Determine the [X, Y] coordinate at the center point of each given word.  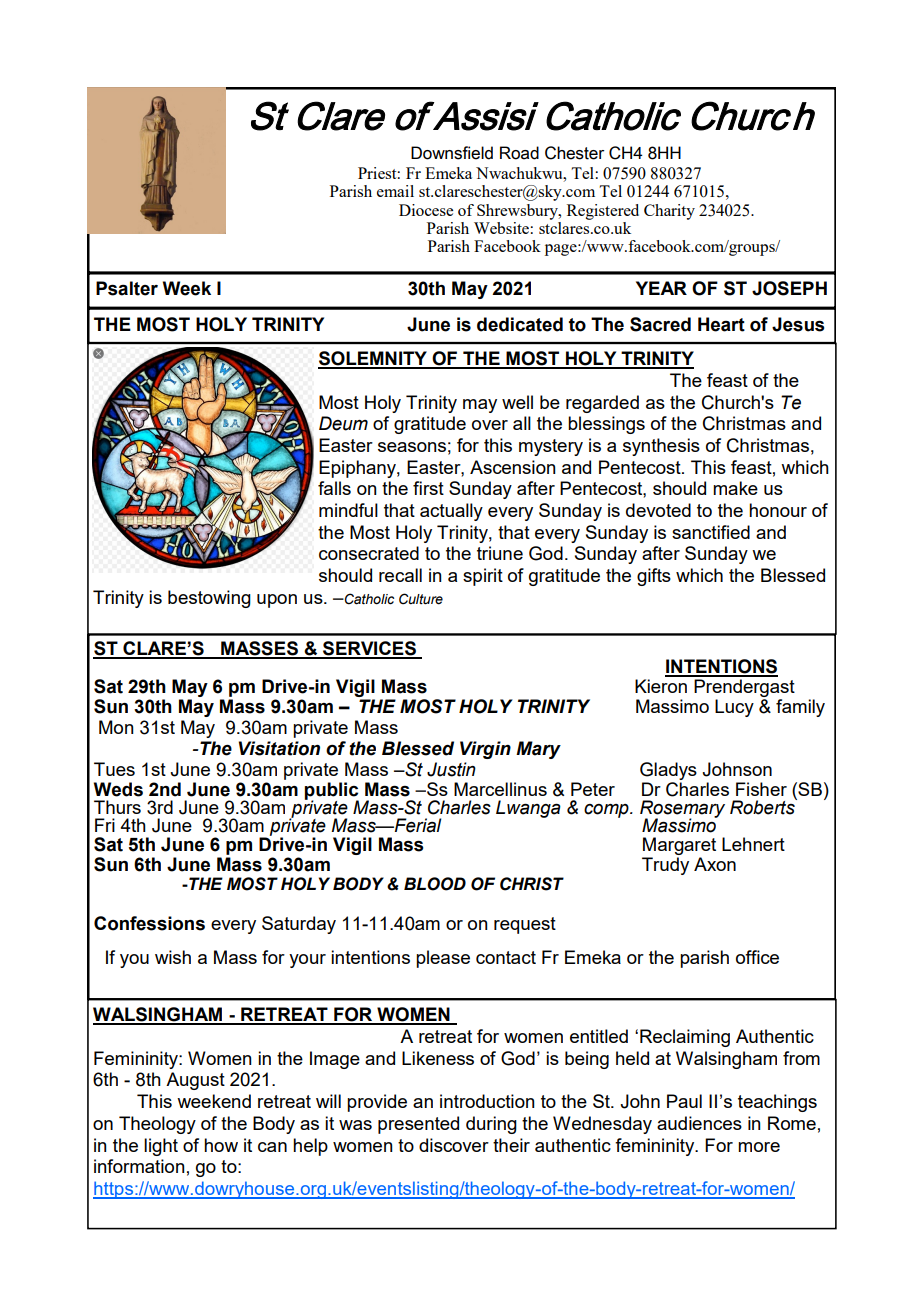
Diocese [426, 210]
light [161, 1147]
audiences [699, 1123]
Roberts [763, 806]
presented [418, 1125]
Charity [669, 212]
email [395, 191]
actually [451, 512]
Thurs [117, 807]
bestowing [209, 599]
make [735, 488]
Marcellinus [500, 789]
